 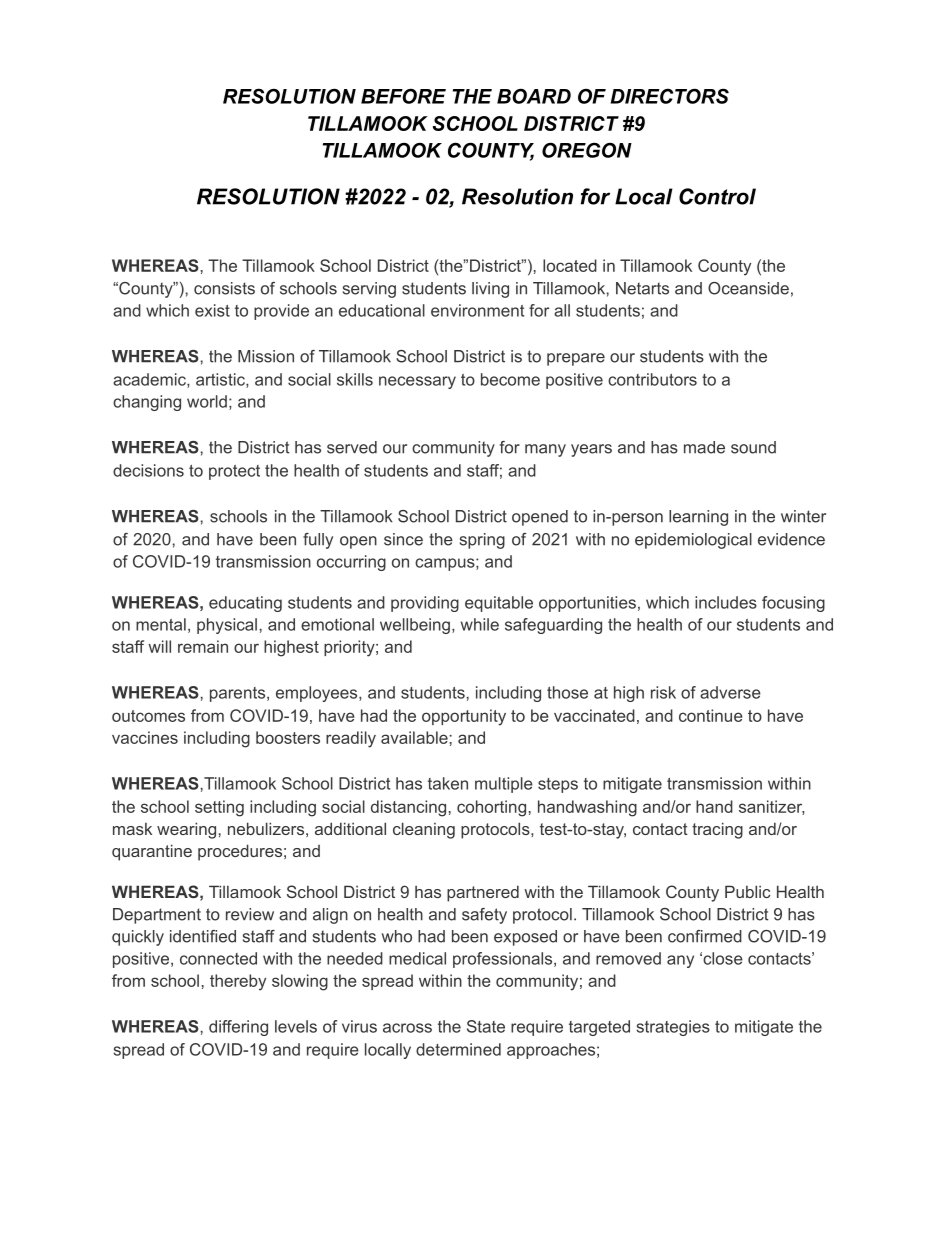 I want to click on spring, so click(x=482, y=541).
